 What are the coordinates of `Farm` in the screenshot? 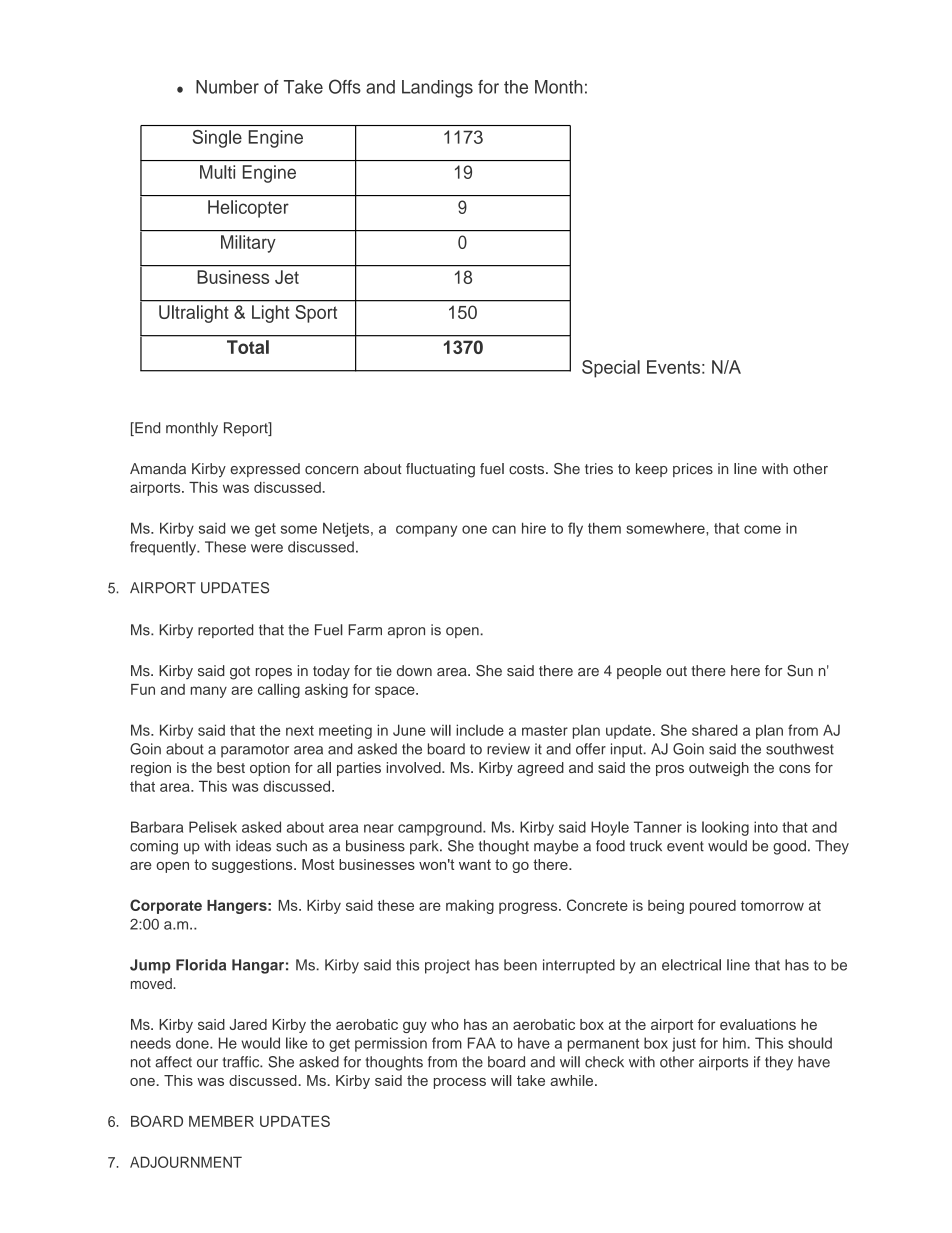 It's located at (365, 630).
